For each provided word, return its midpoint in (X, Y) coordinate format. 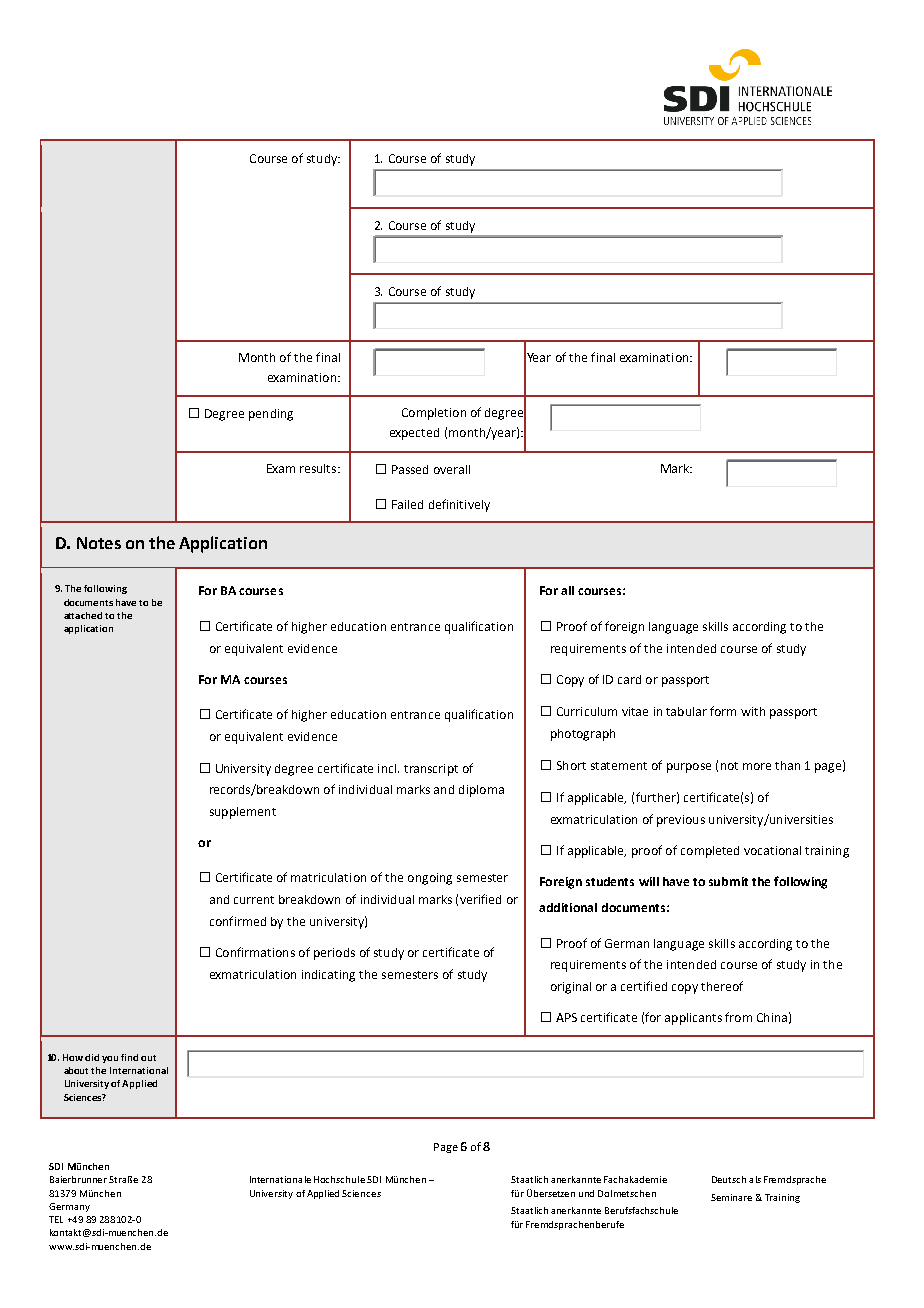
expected (414, 434)
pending (271, 415)
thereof (722, 986)
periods (334, 954)
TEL (56, 1219)
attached (83, 615)
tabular (686, 711)
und (586, 1193)
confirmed (238, 921)
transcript (431, 770)
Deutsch (729, 1179)
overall (452, 469)
